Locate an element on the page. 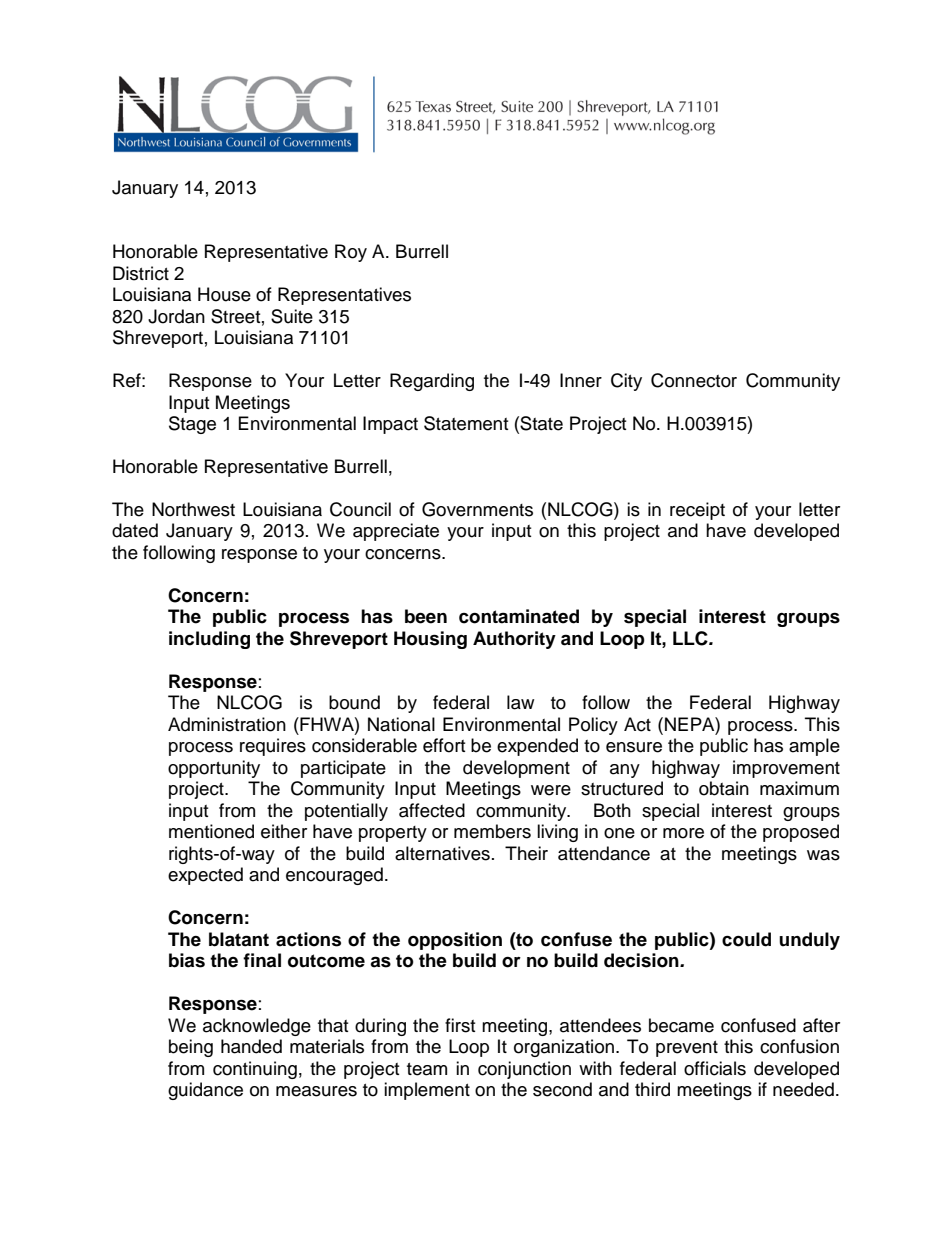 The image size is (952, 1233). Roy is located at coordinates (351, 253).
